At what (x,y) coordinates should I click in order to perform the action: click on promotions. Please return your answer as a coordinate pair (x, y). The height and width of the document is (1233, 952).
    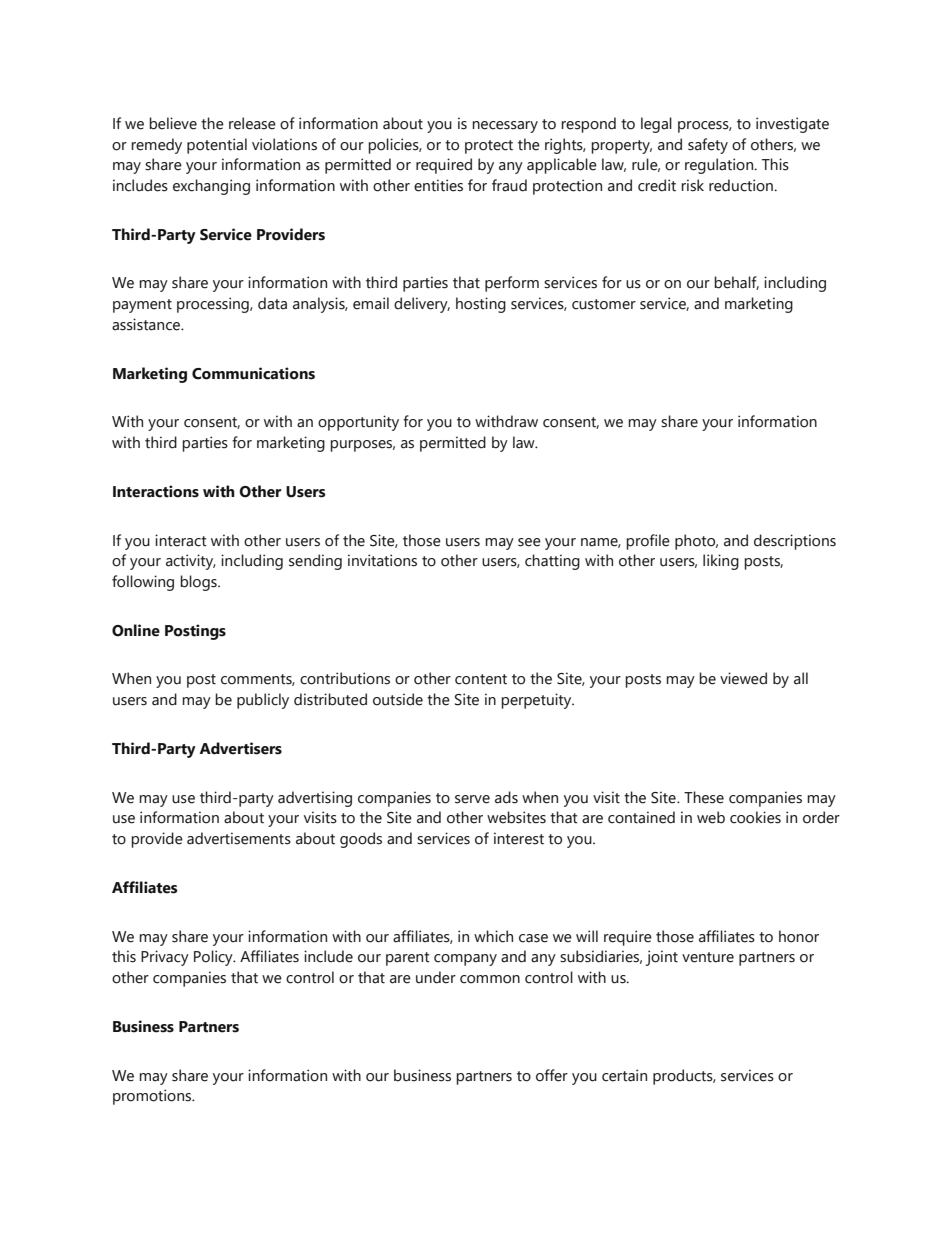
    Looking at the image, I should click on (153, 1097).
